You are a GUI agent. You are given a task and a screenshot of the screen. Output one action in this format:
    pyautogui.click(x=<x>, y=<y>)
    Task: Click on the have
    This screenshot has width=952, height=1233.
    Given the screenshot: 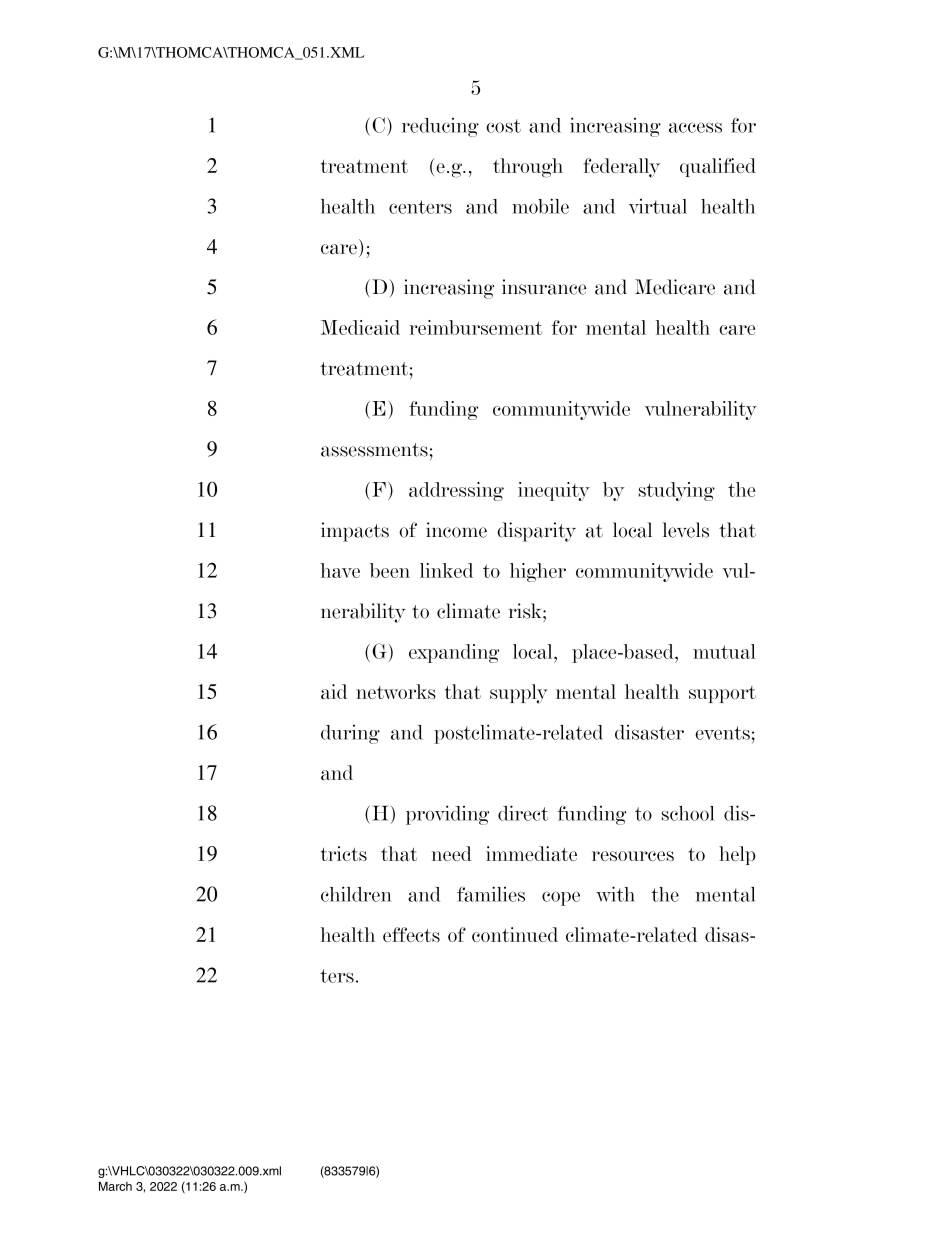 What is the action you would take?
    pyautogui.click(x=340, y=570)
